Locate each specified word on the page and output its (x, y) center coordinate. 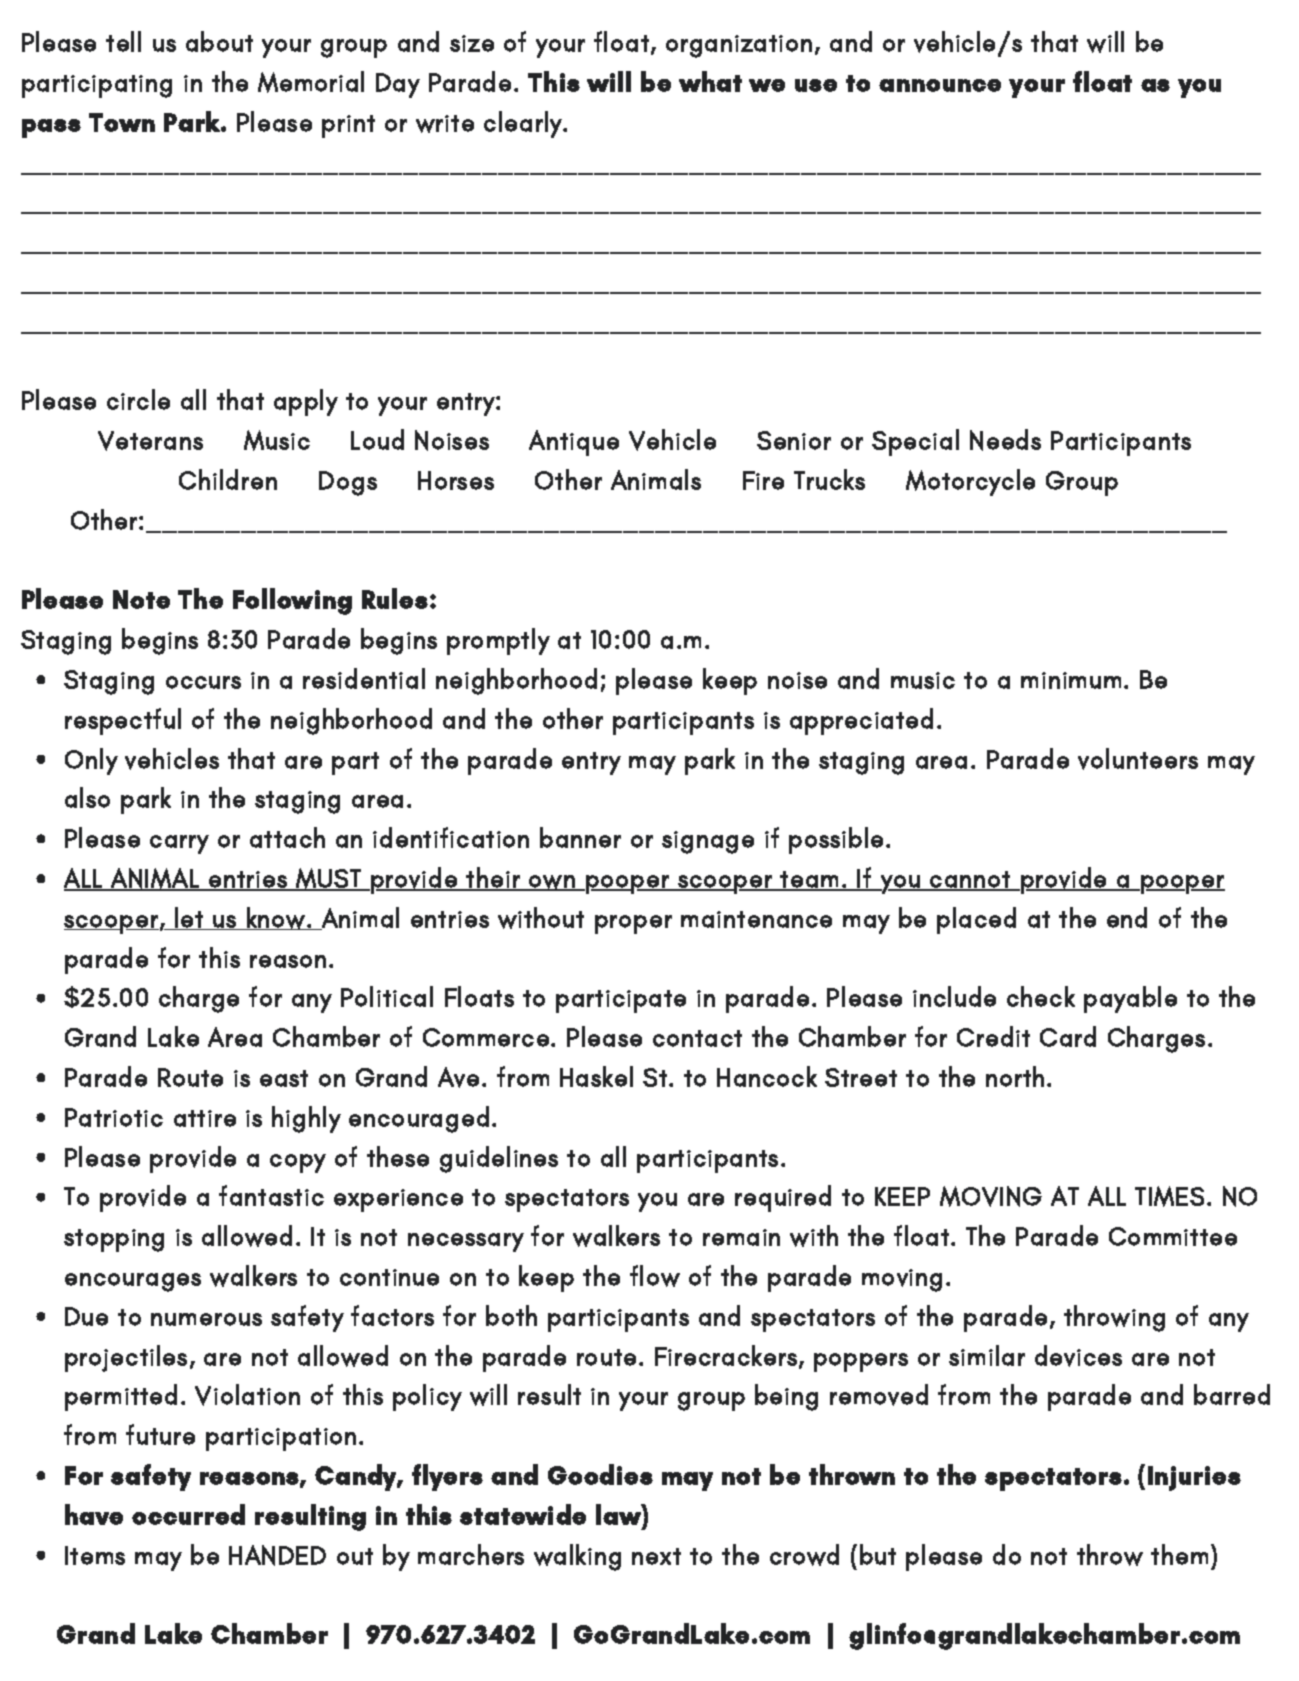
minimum (1071, 680)
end (1127, 917)
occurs (203, 682)
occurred (188, 1514)
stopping (114, 1240)
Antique (574, 443)
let (190, 918)
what (710, 81)
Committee (1173, 1236)
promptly (498, 641)
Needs (1005, 440)
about (219, 41)
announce (940, 85)
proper (633, 924)
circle (138, 399)
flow (655, 1276)
